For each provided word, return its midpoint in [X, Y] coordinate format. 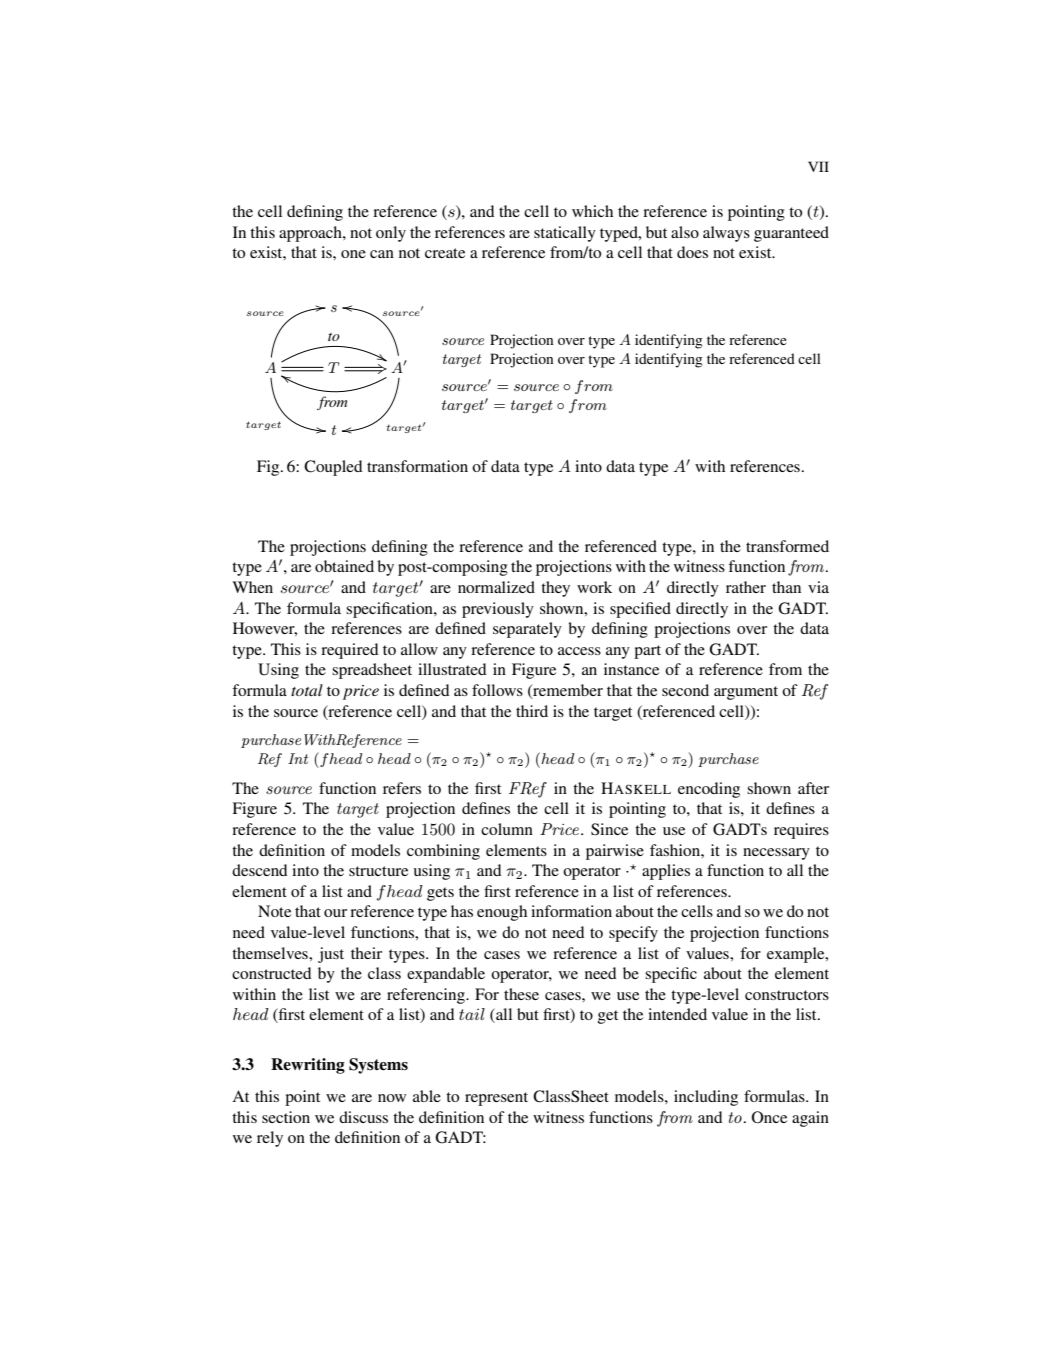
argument [746, 693]
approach [311, 234]
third [532, 711]
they [555, 589]
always [726, 234]
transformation [417, 466]
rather [746, 587]
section [286, 1117]
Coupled [333, 468]
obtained [344, 566]
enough [502, 913]
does [692, 252]
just [331, 955]
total [307, 690]
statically [565, 234]
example [797, 955]
